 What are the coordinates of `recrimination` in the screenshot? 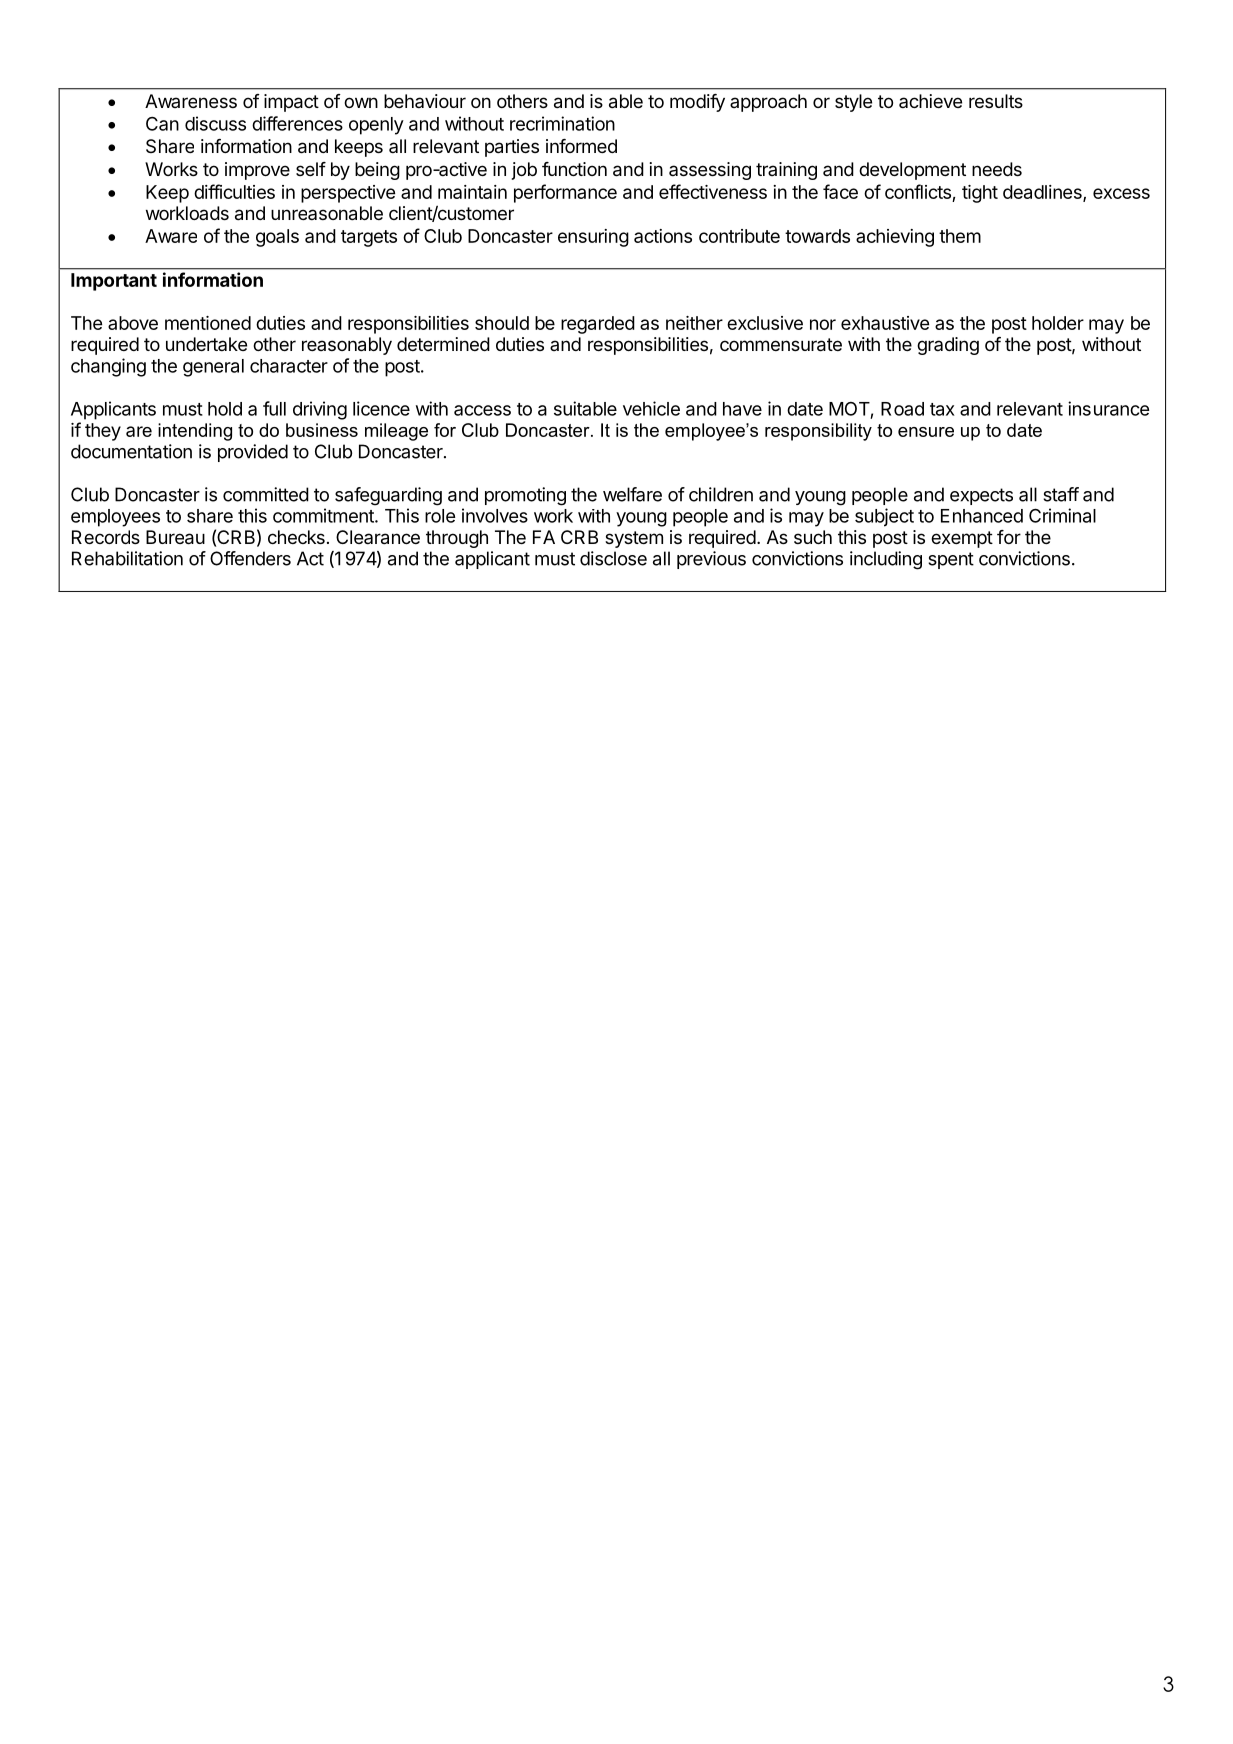 It's located at (562, 123).
